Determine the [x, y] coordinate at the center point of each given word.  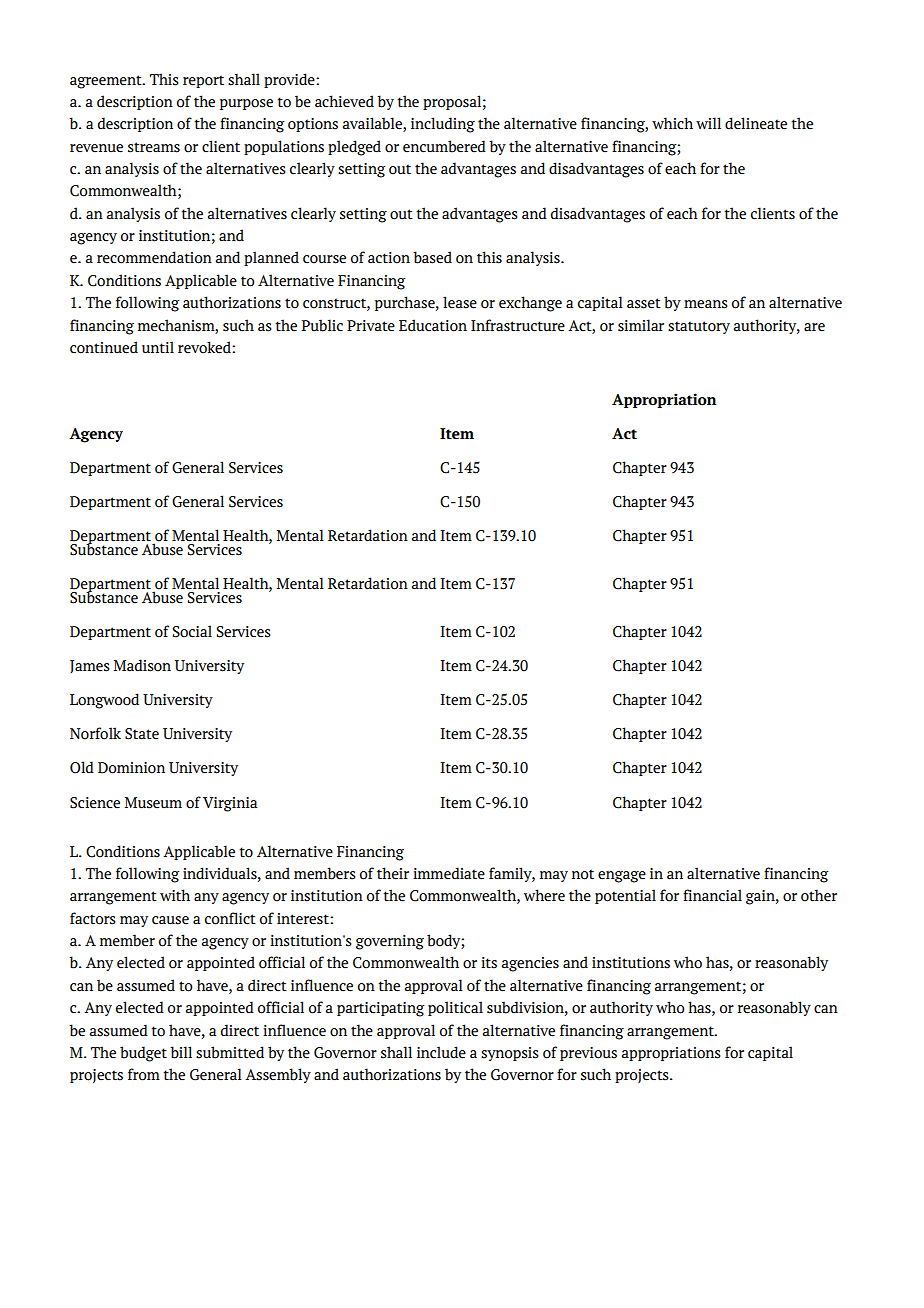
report [203, 81]
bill [181, 1052]
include [441, 1052]
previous [588, 1054]
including [443, 125]
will [708, 123]
